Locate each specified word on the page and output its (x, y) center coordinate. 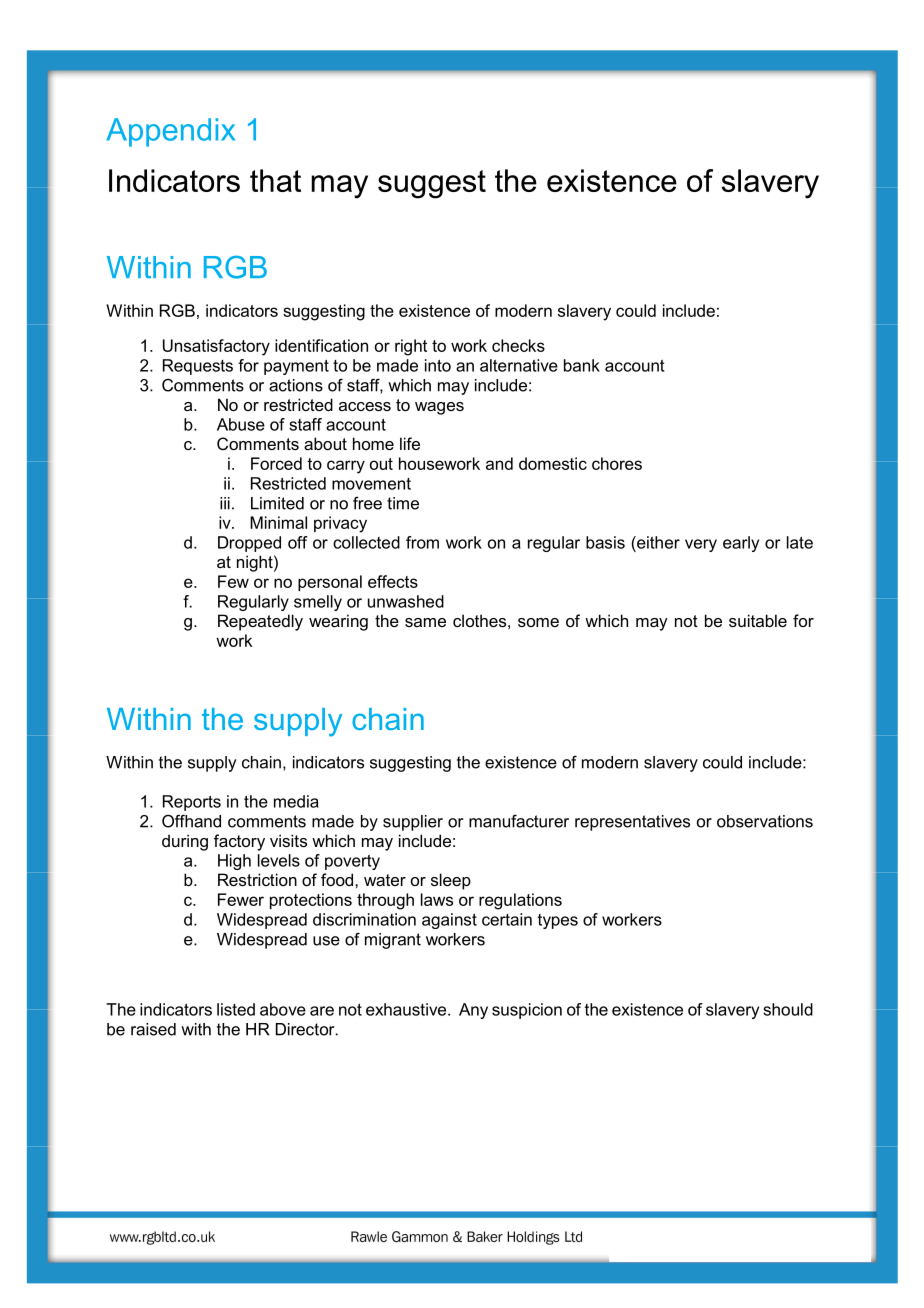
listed (236, 1009)
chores (617, 463)
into (438, 365)
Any (473, 1011)
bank (582, 365)
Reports (192, 803)
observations (765, 821)
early (741, 544)
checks (518, 345)
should (788, 1009)
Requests (198, 367)
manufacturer (519, 821)
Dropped (249, 544)
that (275, 180)
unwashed (406, 601)
